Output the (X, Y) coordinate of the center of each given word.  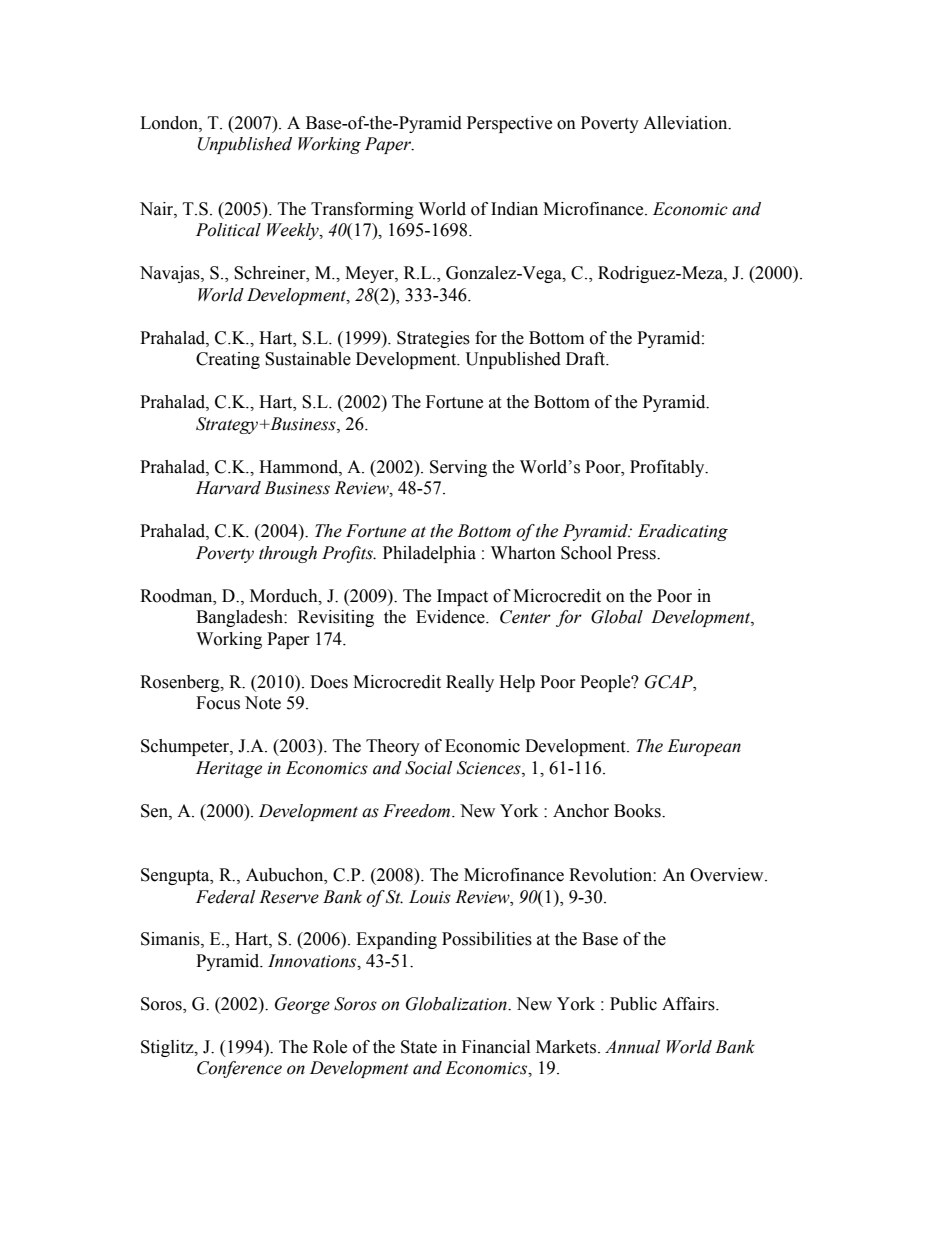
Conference (239, 1069)
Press (637, 553)
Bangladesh (240, 618)
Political (228, 230)
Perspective (509, 124)
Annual (632, 1047)
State (419, 1047)
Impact (462, 597)
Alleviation (686, 123)
